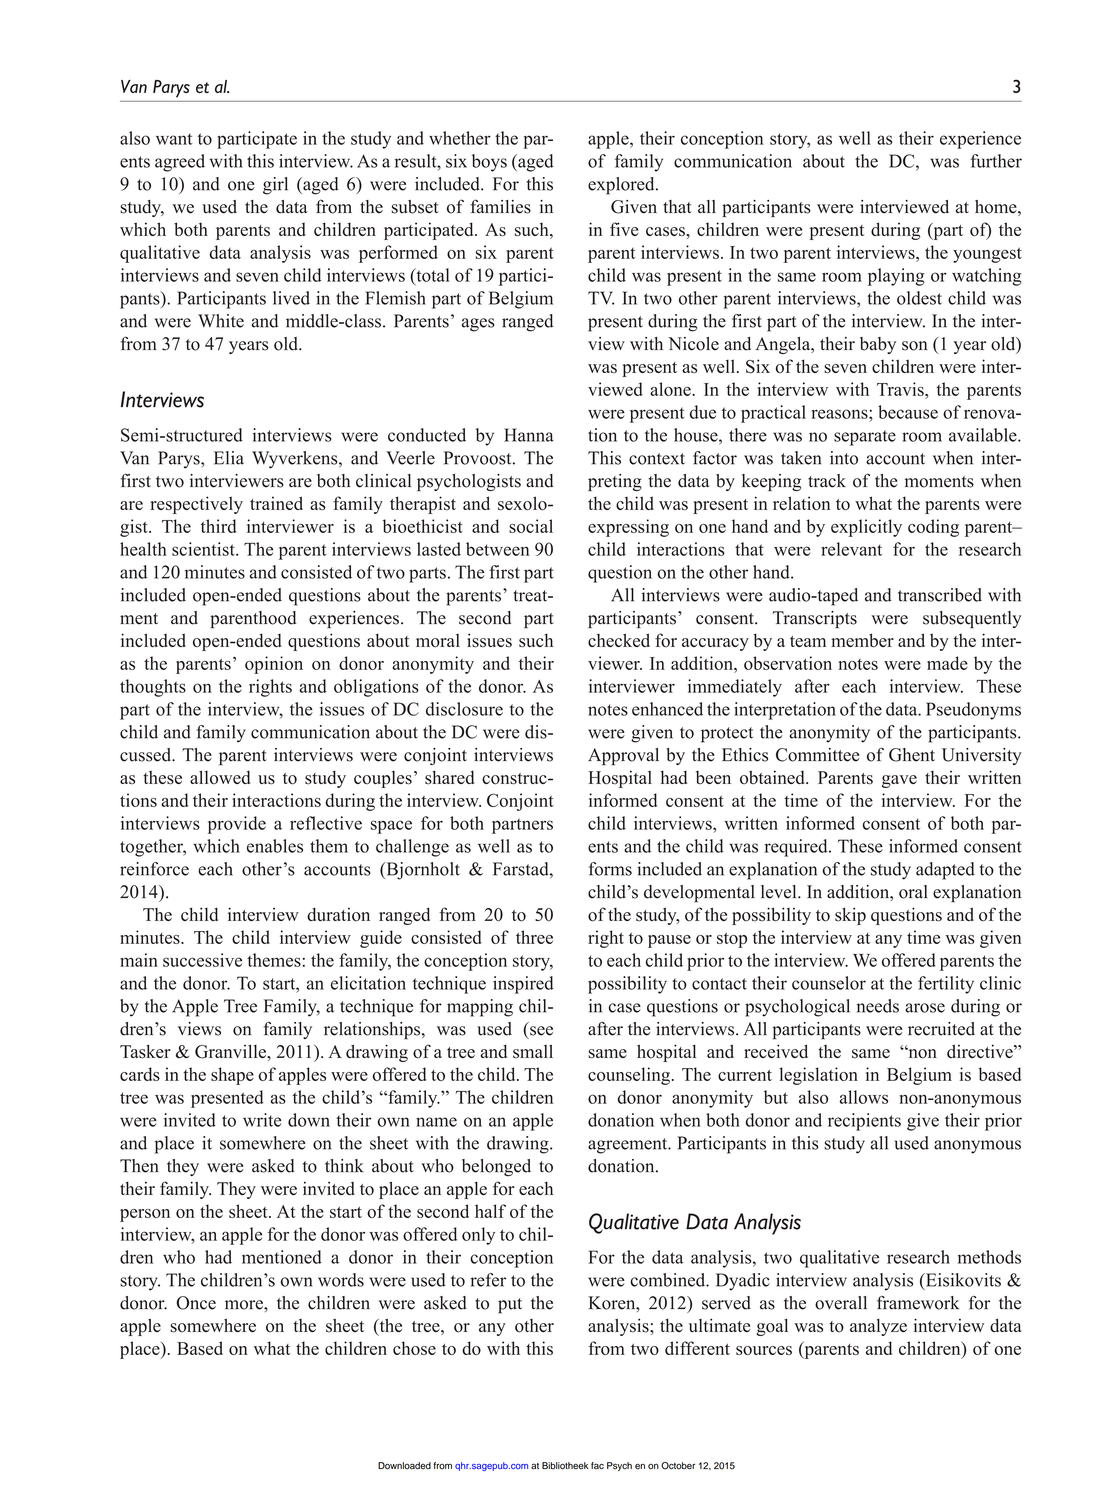 The height and width of the screenshot is (1490, 1113). I want to click on explored, so click(622, 186).
